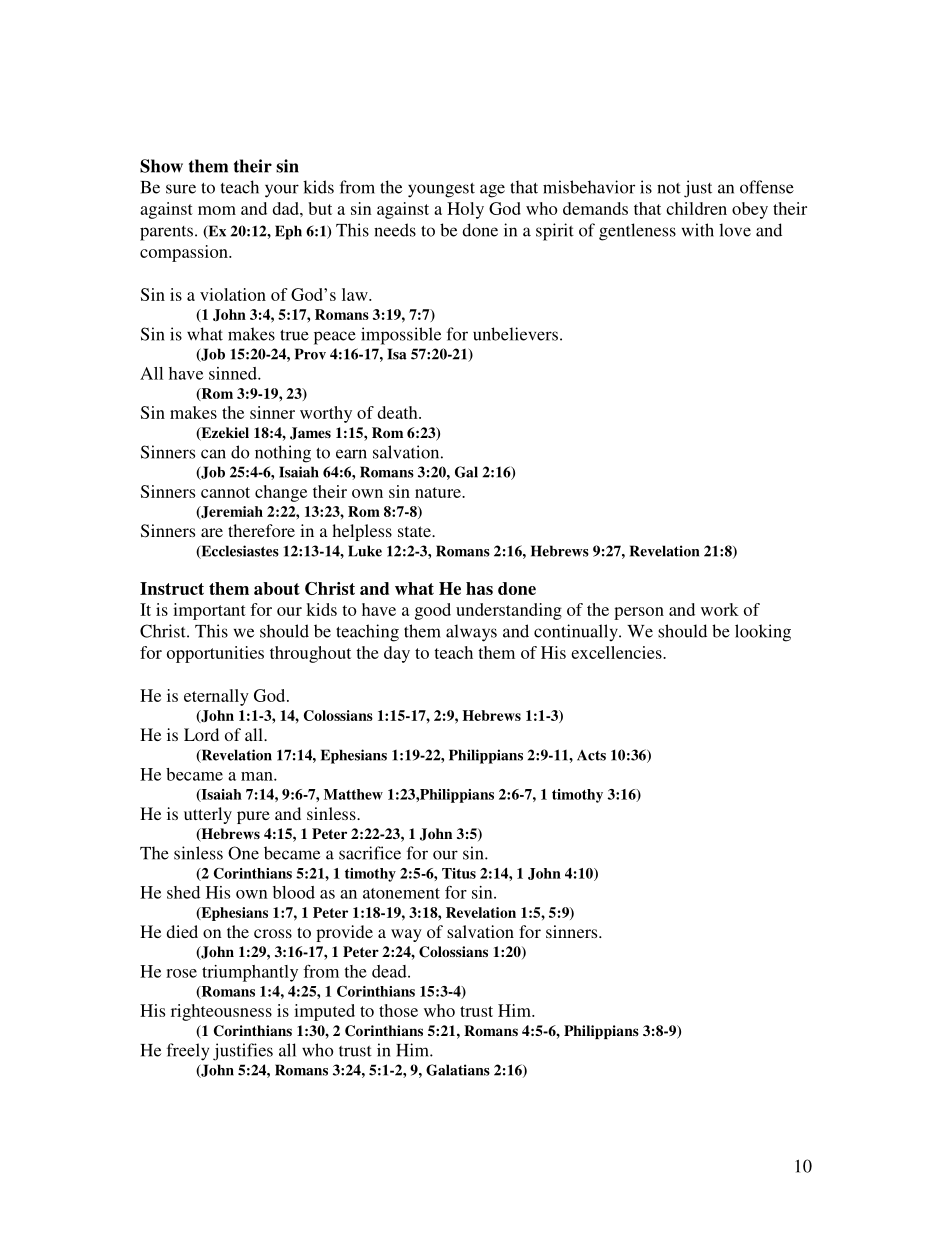 This screenshot has width=952, height=1233. Describe the element at coordinates (696, 208) in the screenshot. I see `children` at that location.
